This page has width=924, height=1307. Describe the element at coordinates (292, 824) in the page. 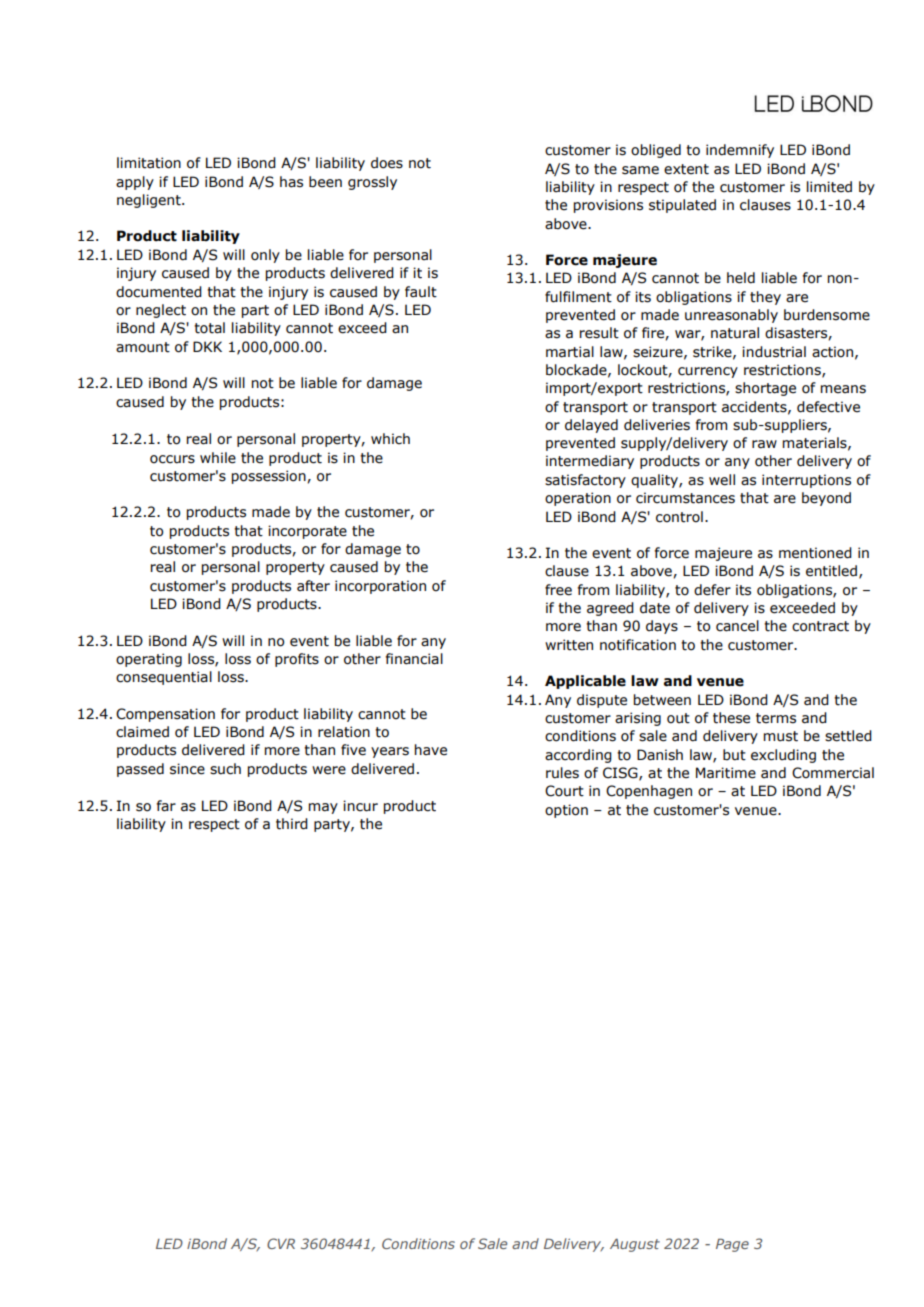

I see `third` at that location.
